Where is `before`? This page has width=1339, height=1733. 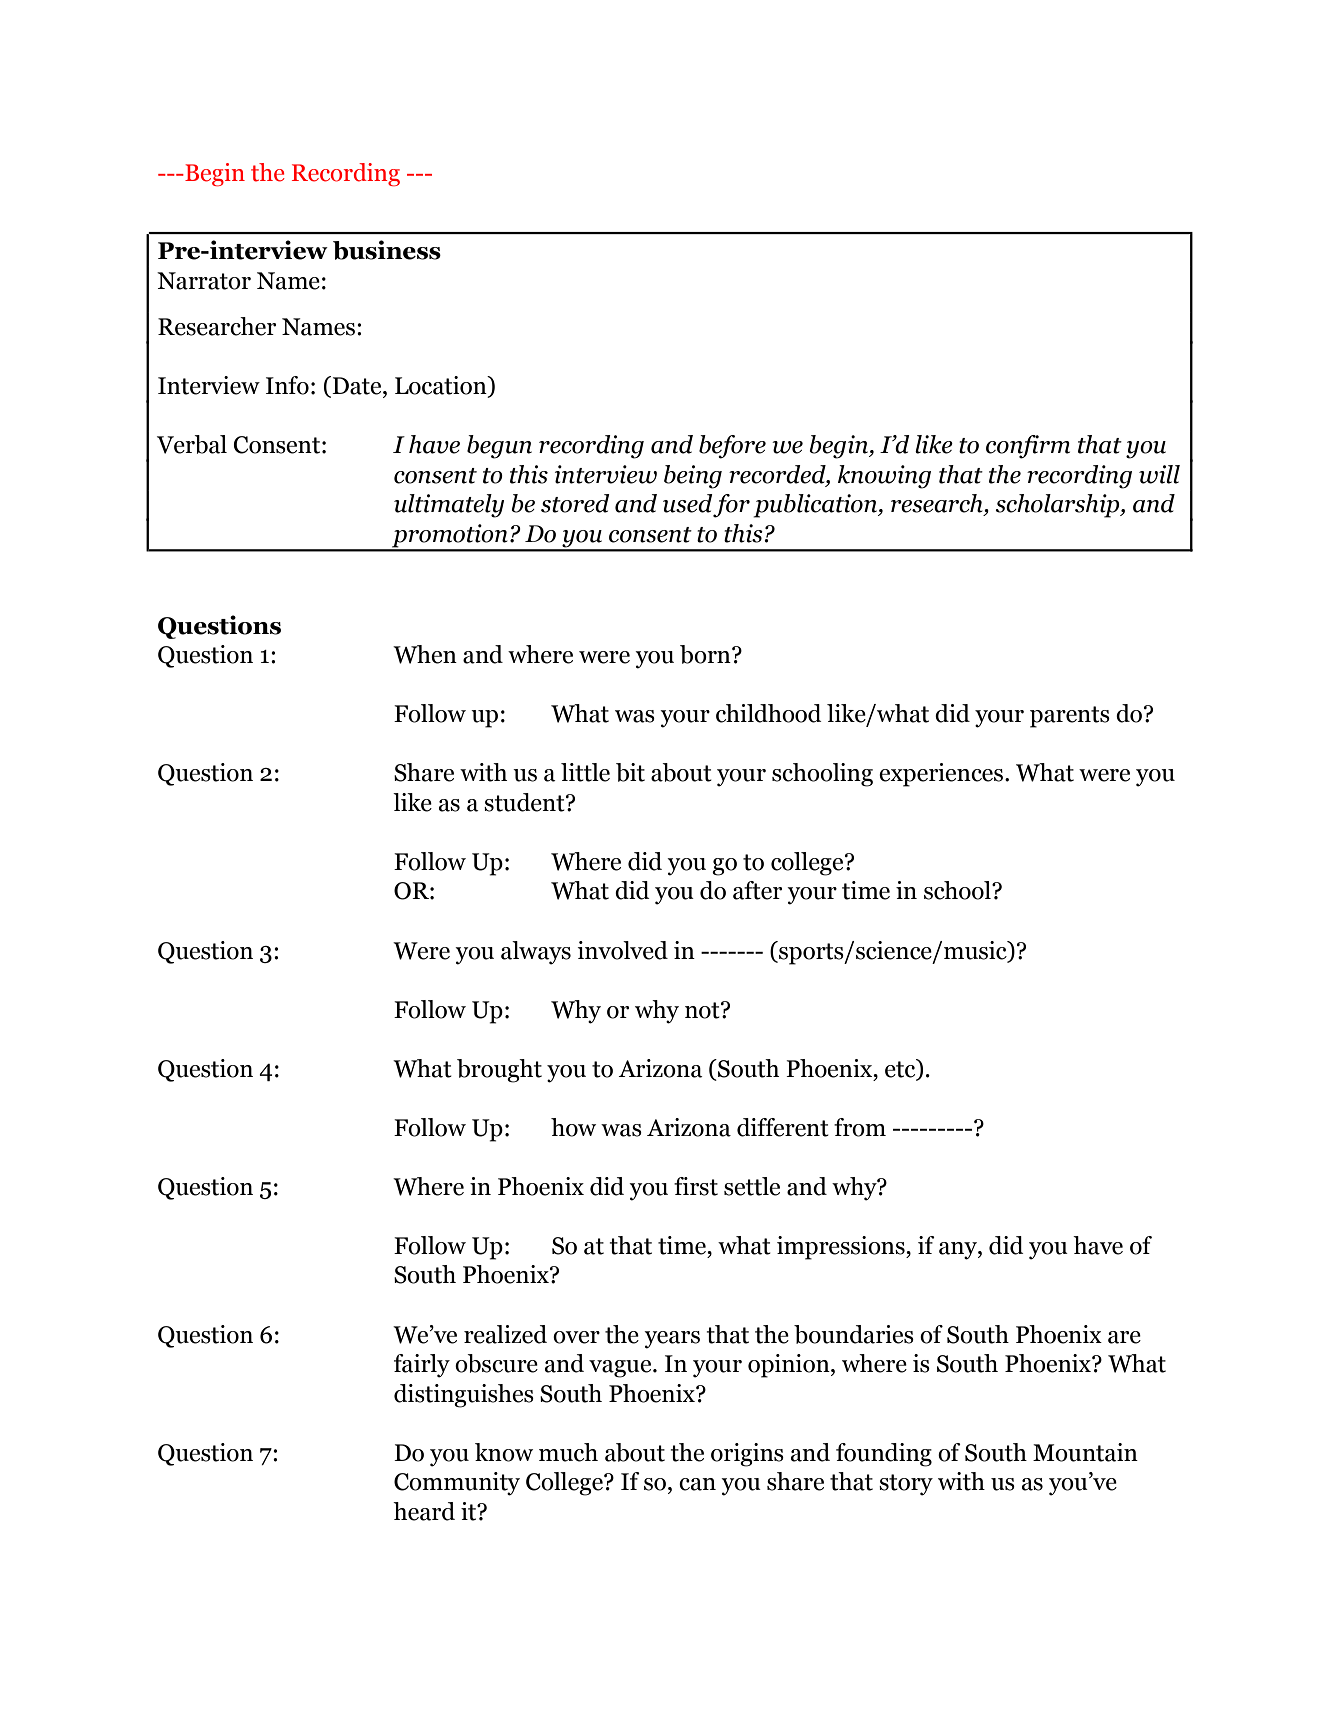
before is located at coordinates (732, 447).
